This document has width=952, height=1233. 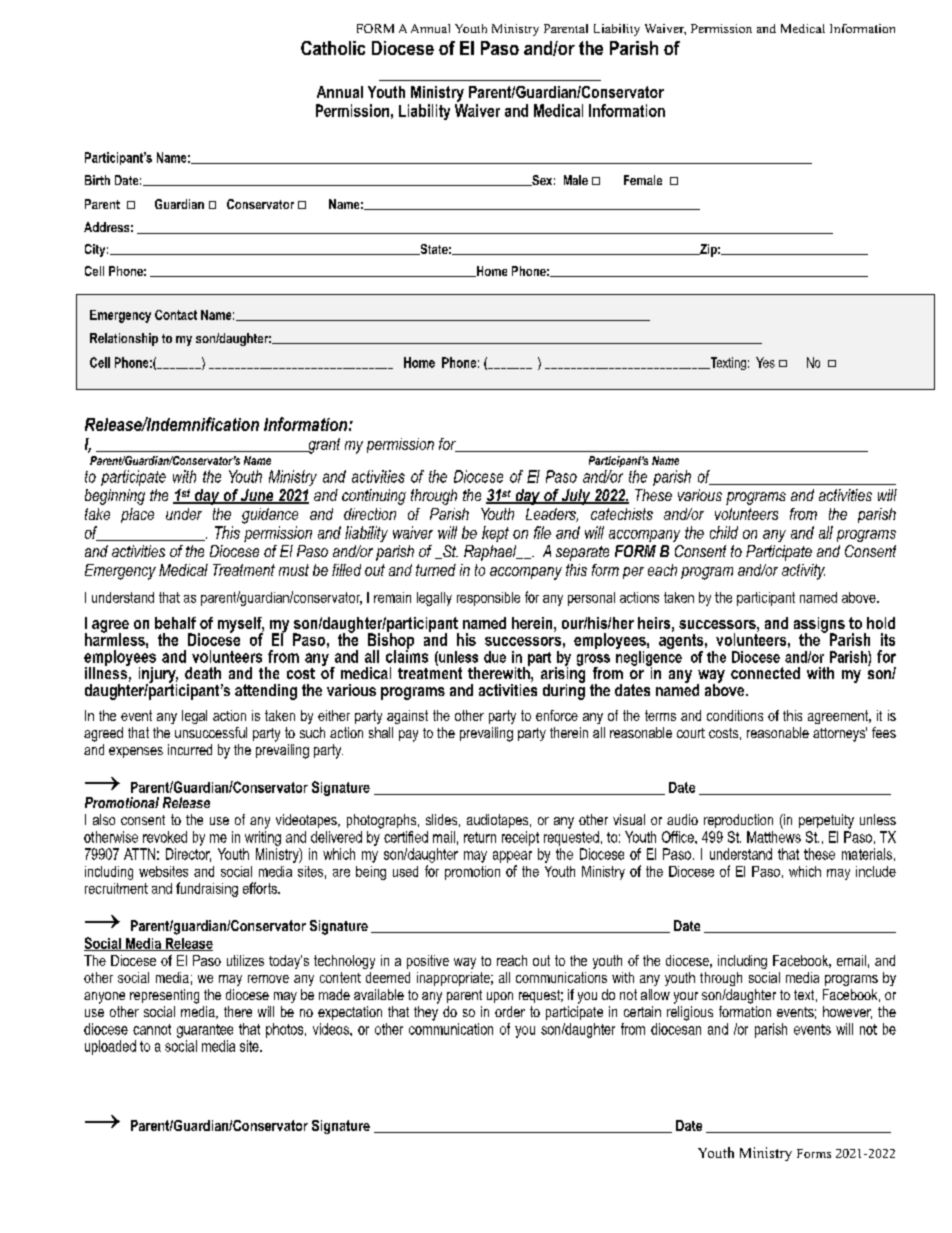 I want to click on Birth, so click(x=97, y=180).
